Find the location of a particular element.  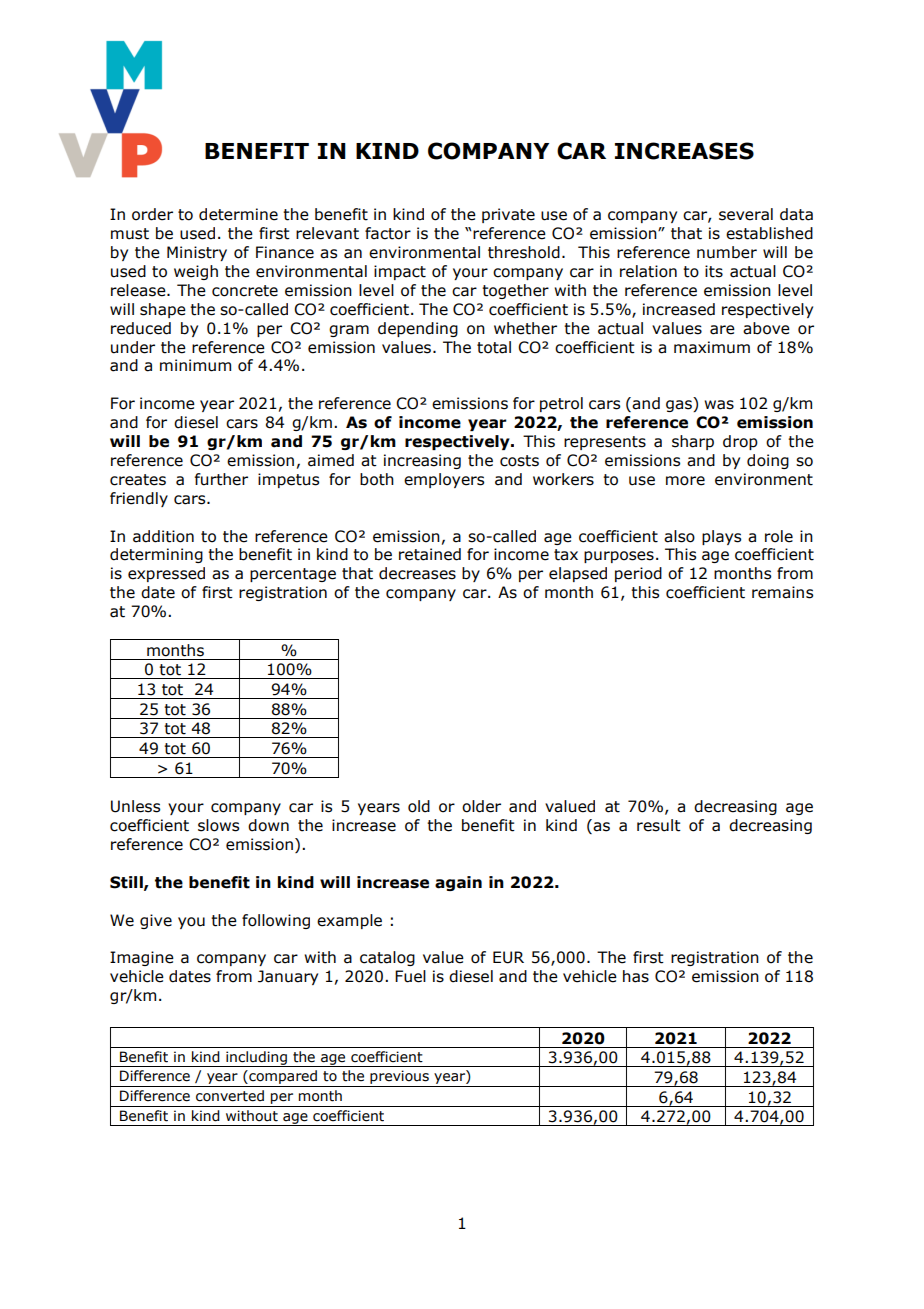

again is located at coordinates (458, 883).
